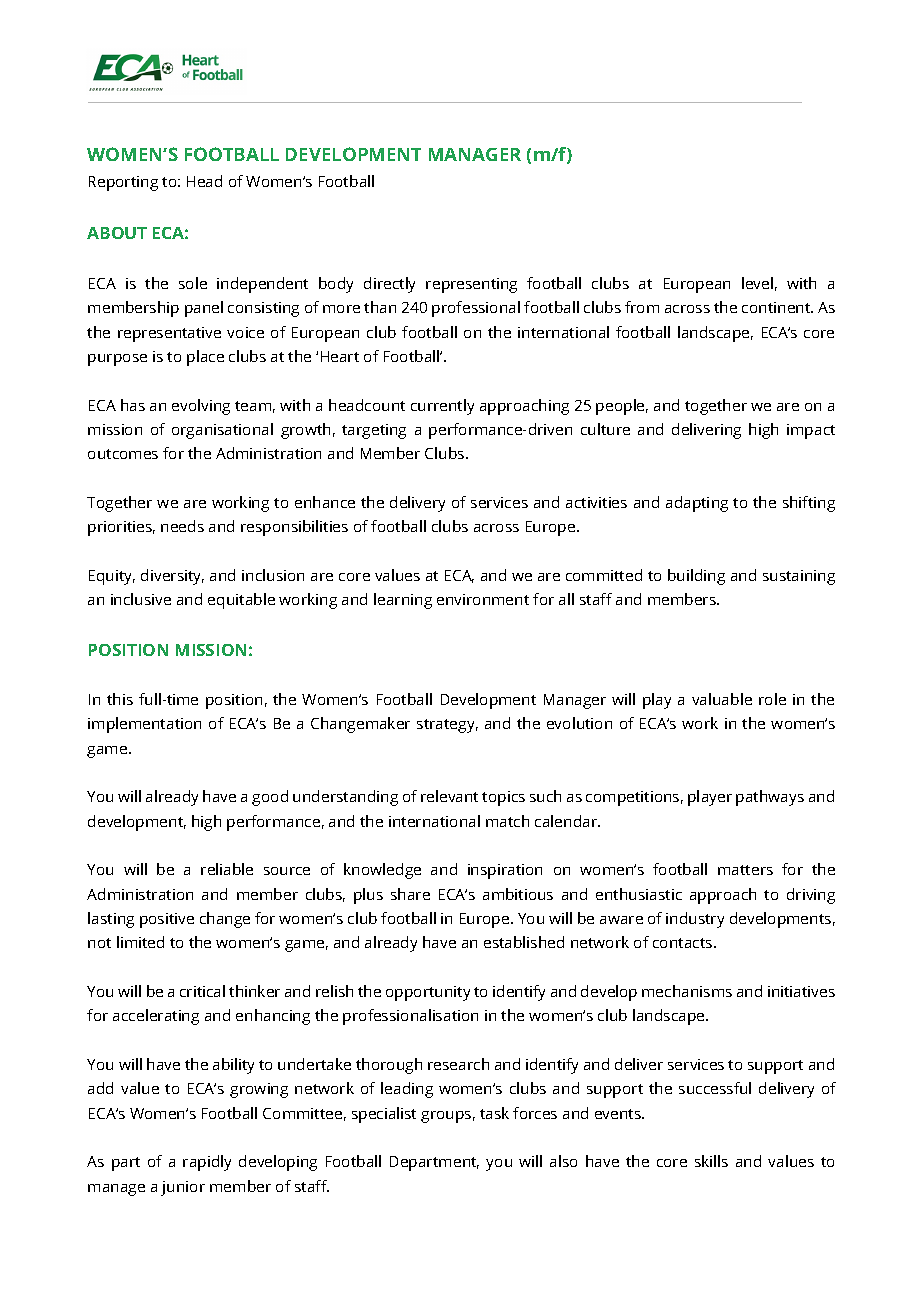 This page has height=1308, width=924. What do you see at coordinates (117, 233) in the page?
I see `ABOUT` at bounding box center [117, 233].
